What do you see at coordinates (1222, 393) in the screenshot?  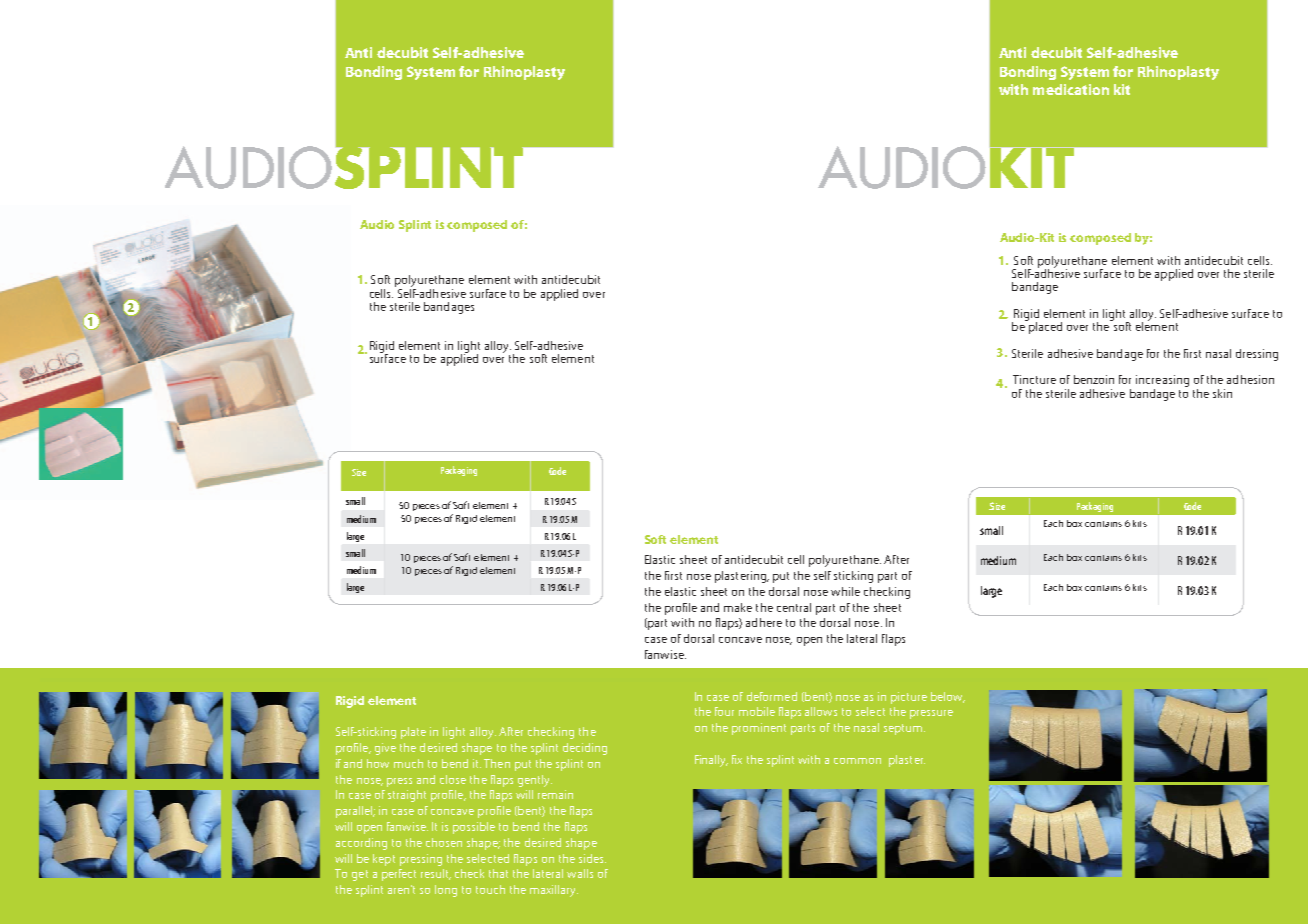 I see `skin` at bounding box center [1222, 393].
